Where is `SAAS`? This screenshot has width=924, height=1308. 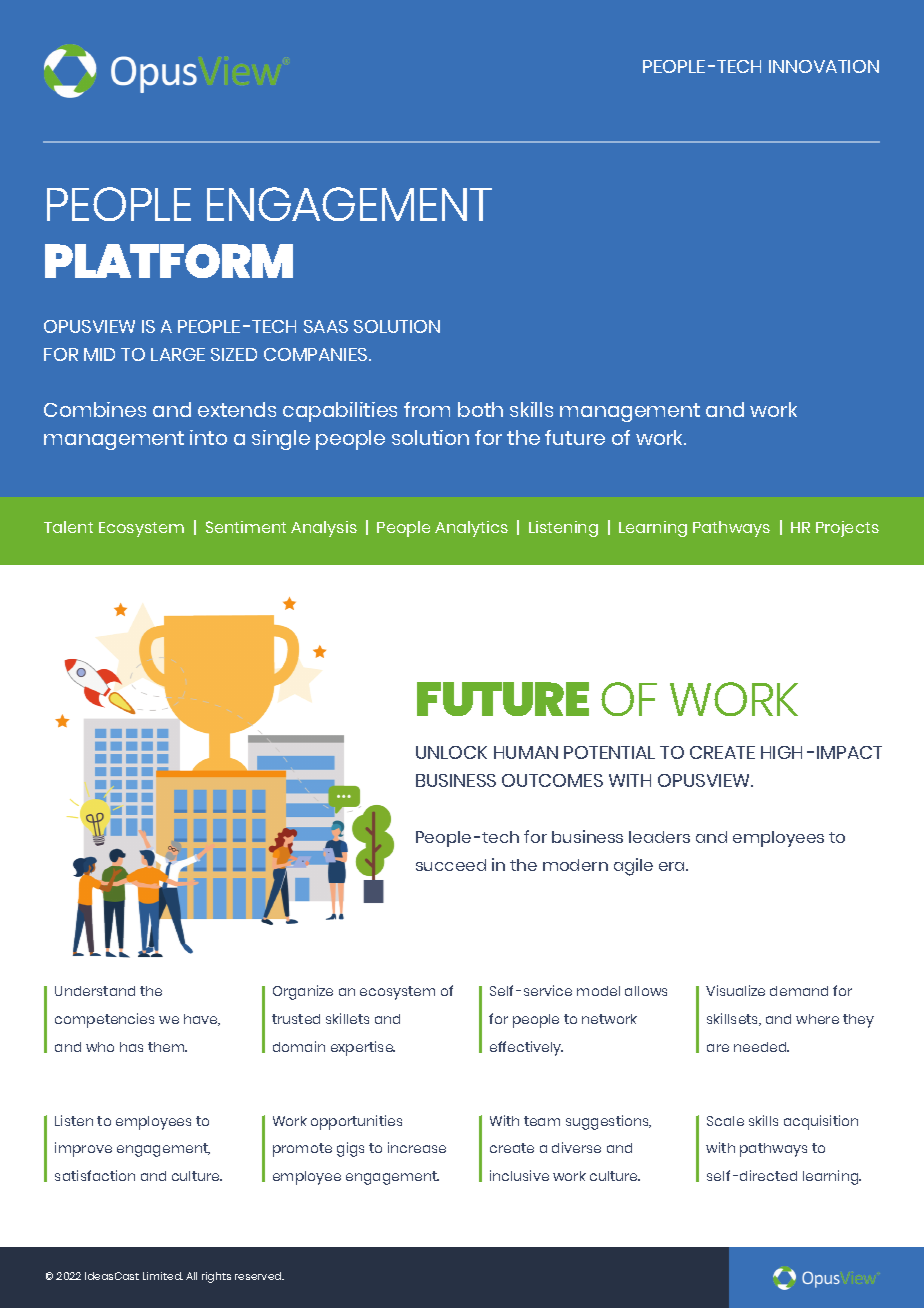 SAAS is located at coordinates (326, 326).
